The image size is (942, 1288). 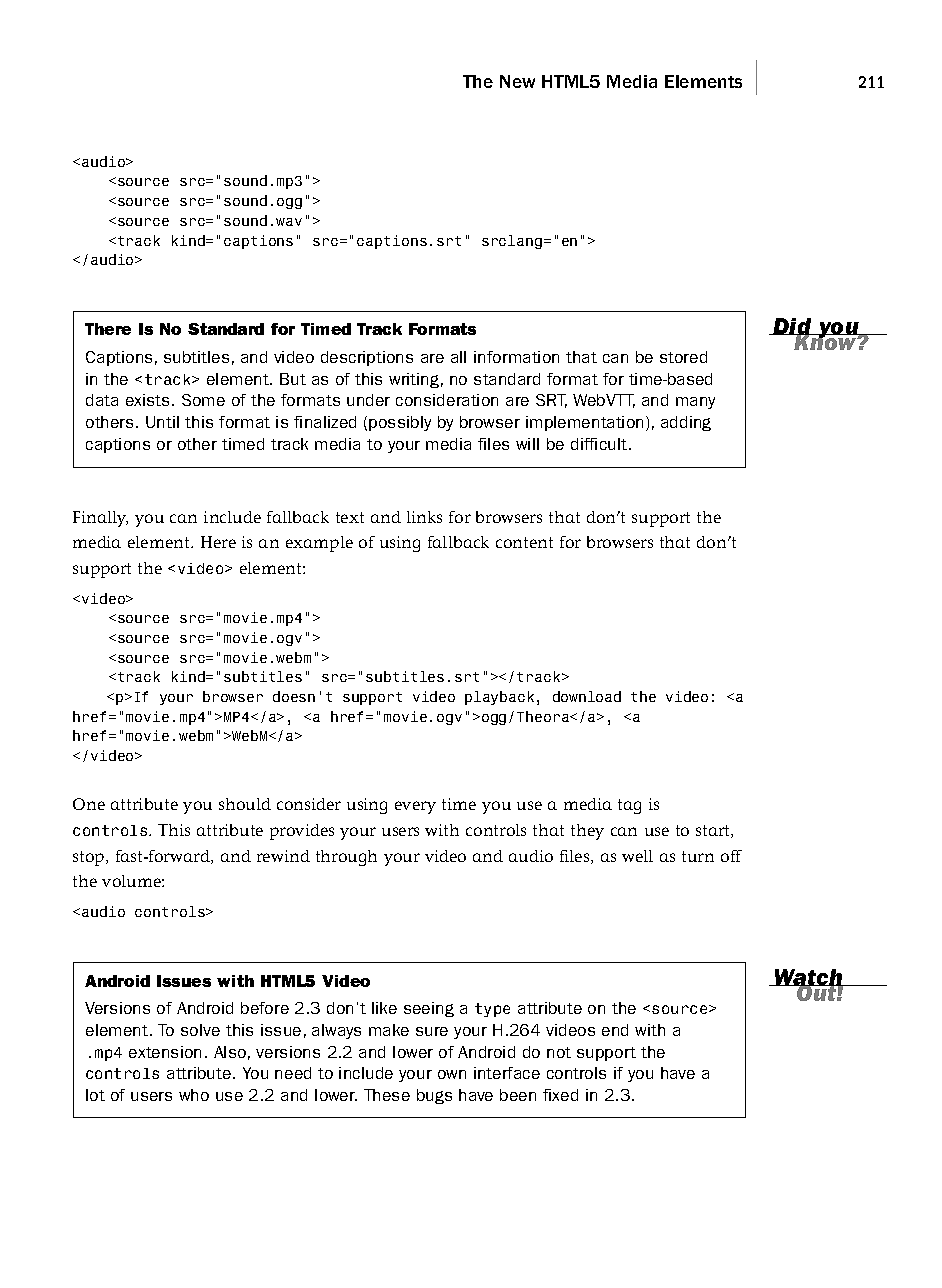 I want to click on links, so click(x=424, y=517).
